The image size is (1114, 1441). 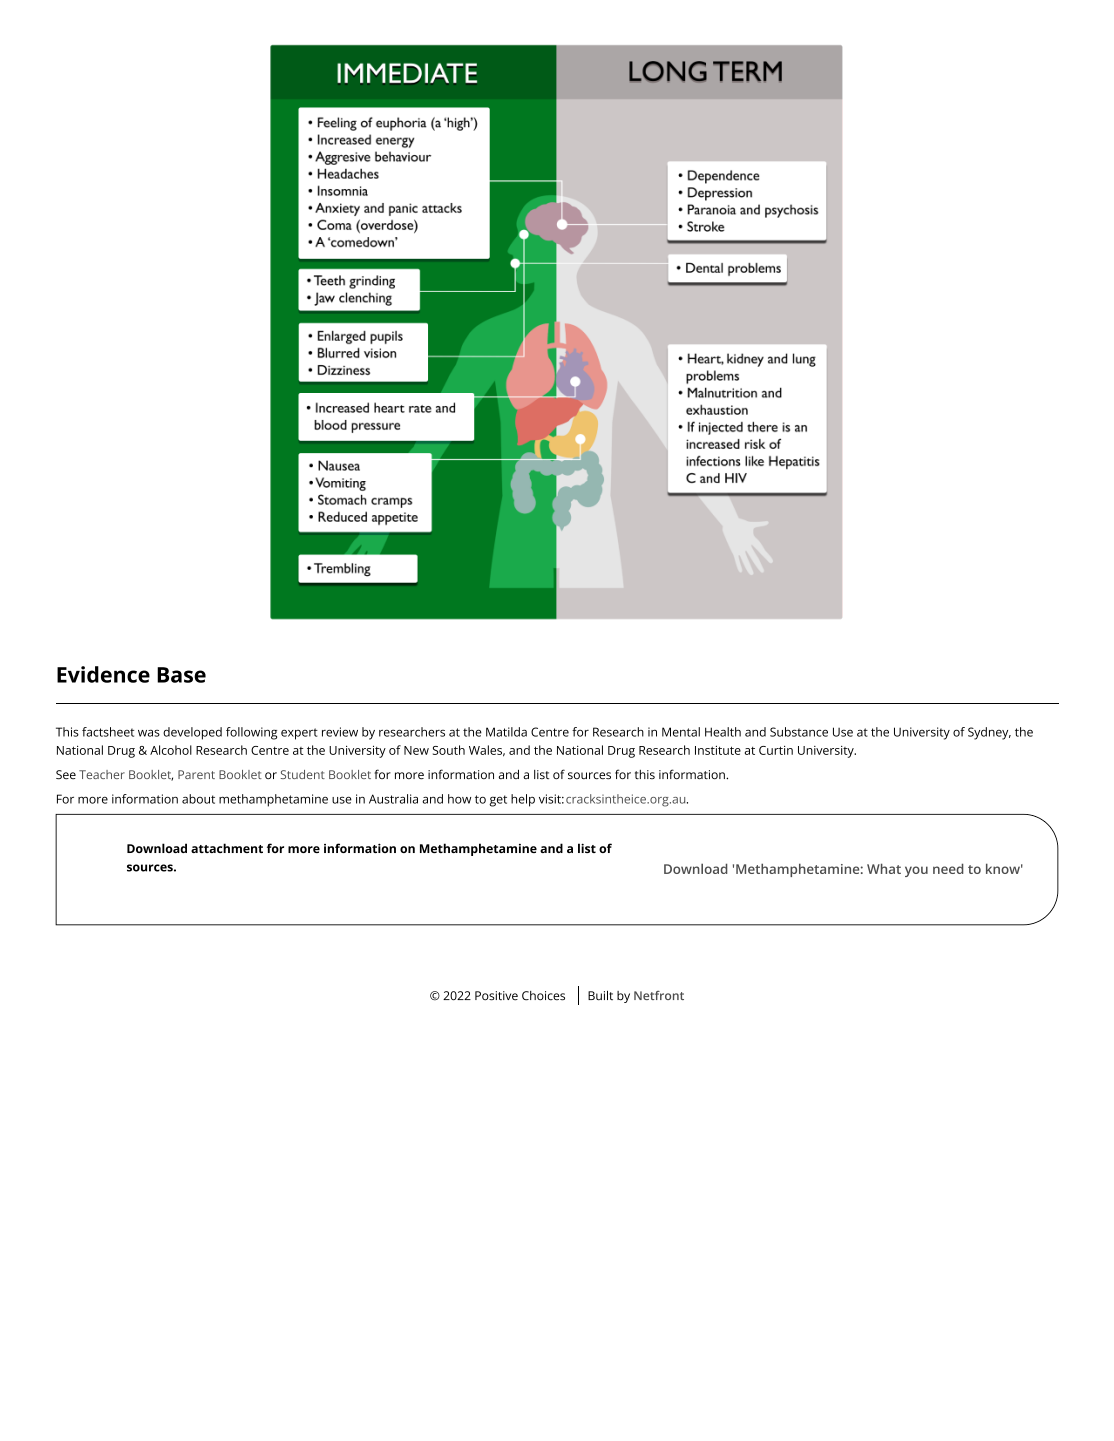 I want to click on Base, so click(x=181, y=675).
